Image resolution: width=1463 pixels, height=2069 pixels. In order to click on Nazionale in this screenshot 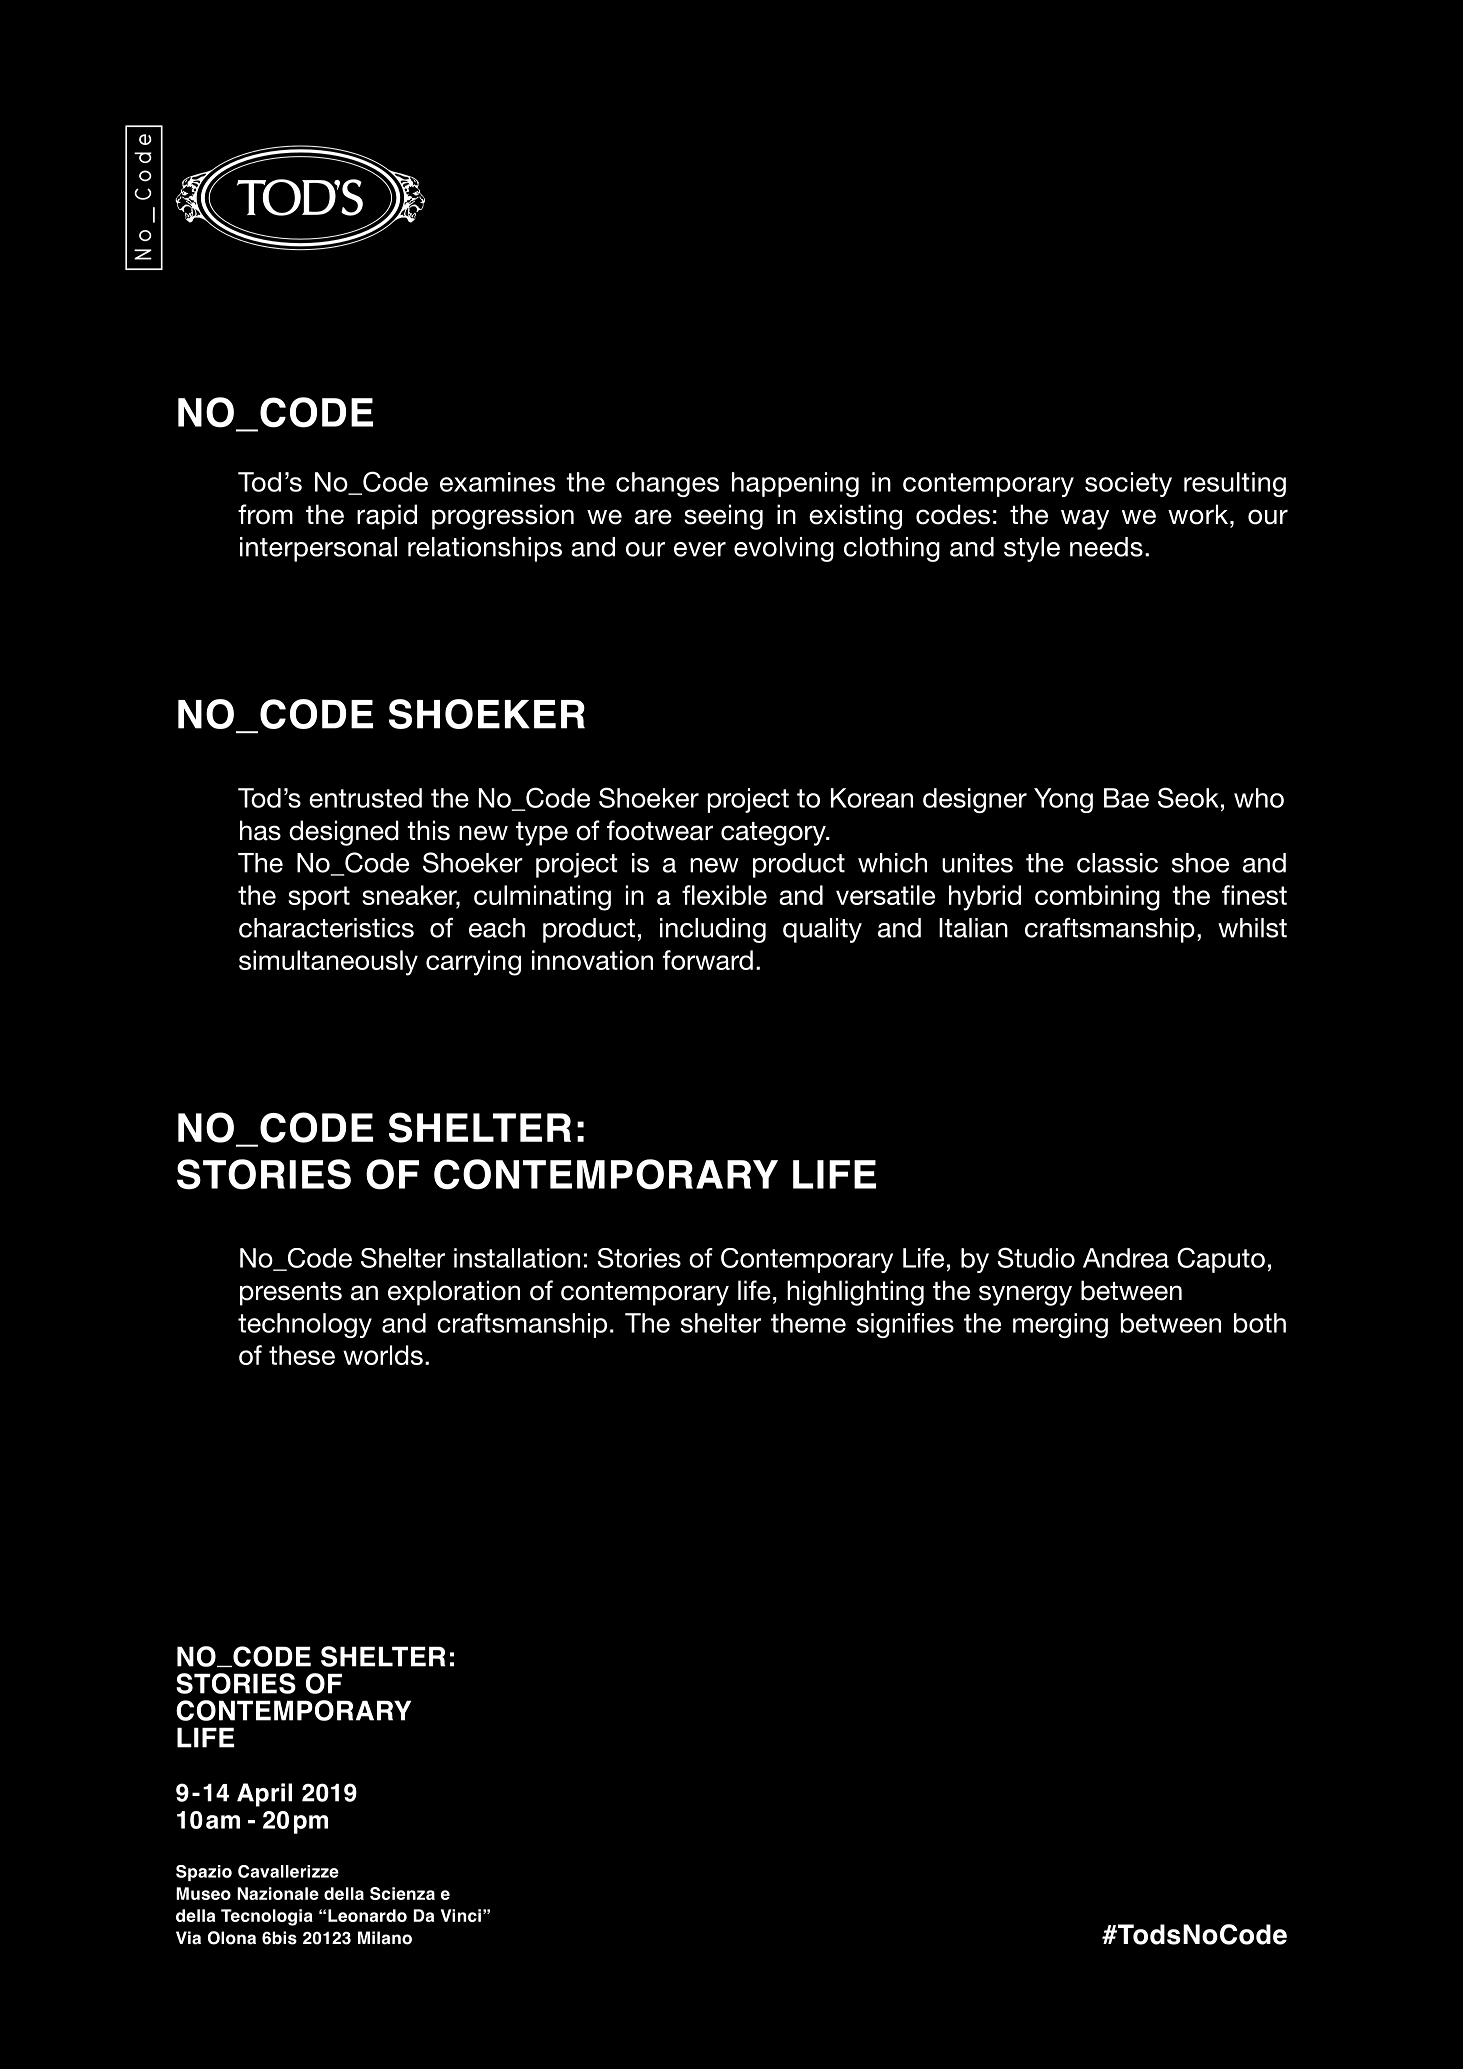, I will do `click(278, 1893)`.
